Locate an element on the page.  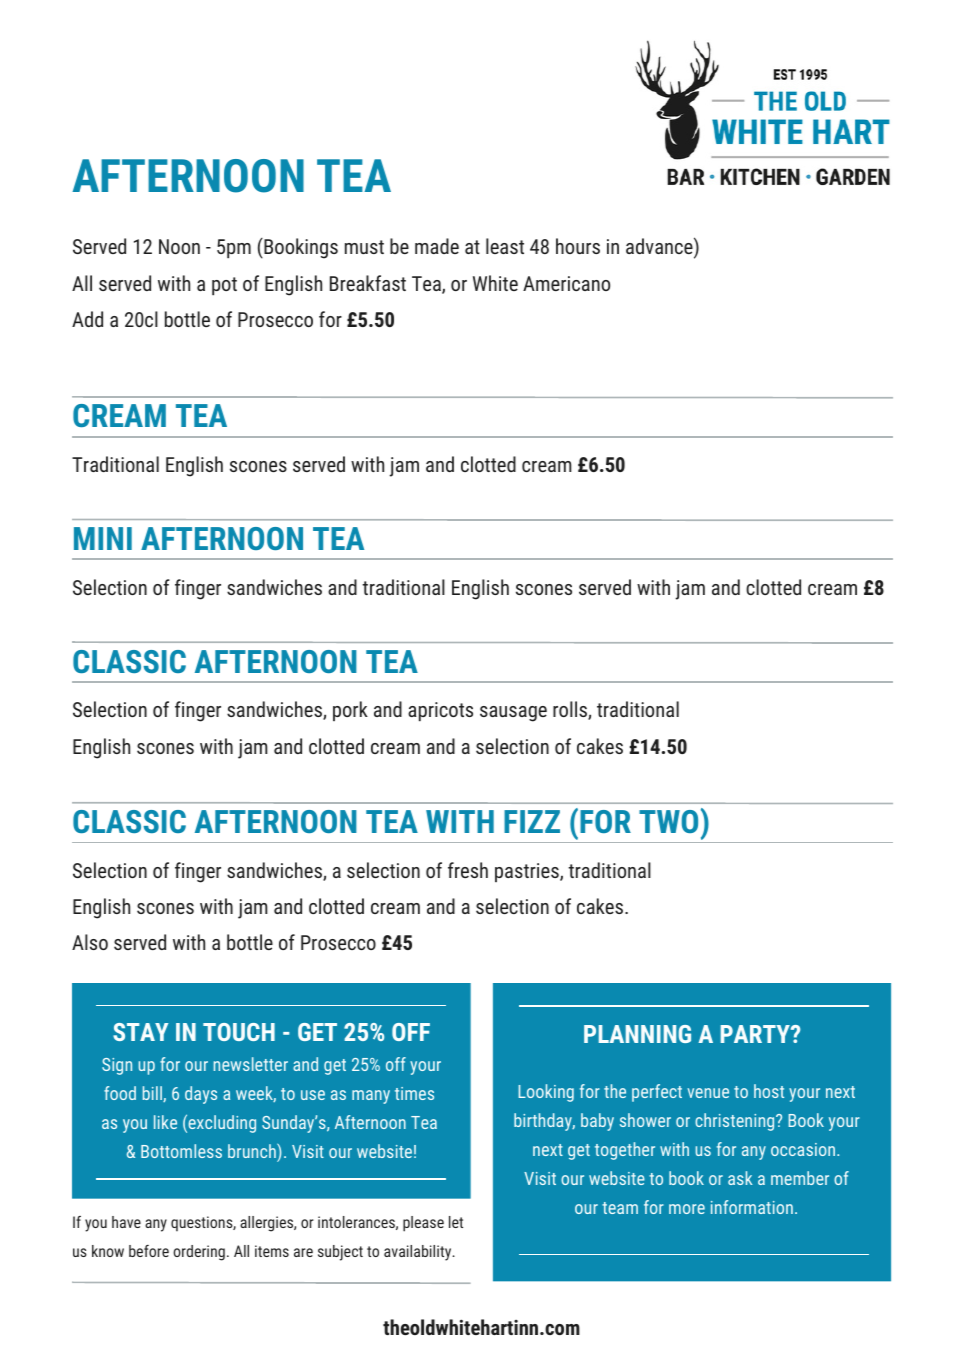
more is located at coordinates (687, 1209).
